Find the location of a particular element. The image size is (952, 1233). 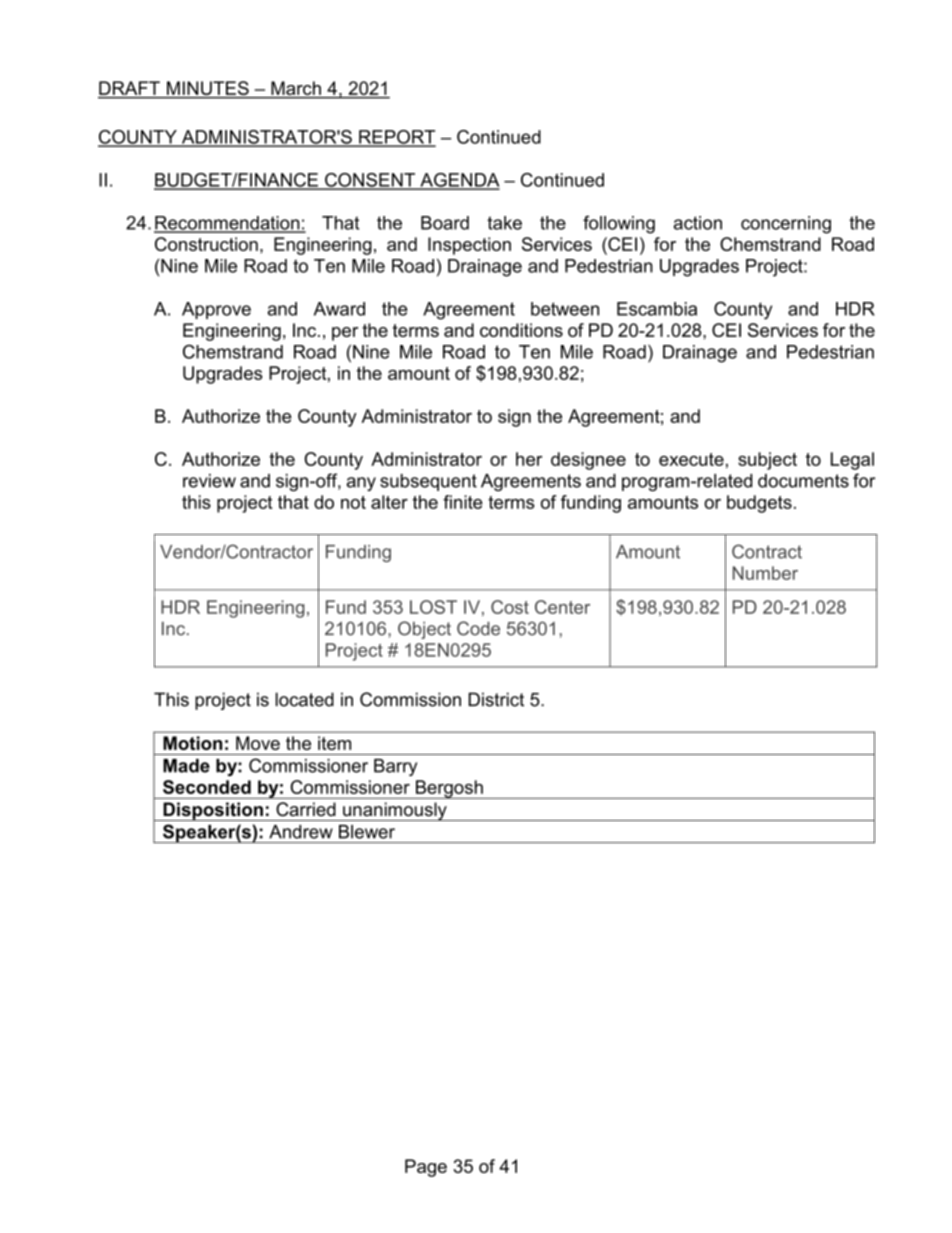

District is located at coordinates (496, 699).
